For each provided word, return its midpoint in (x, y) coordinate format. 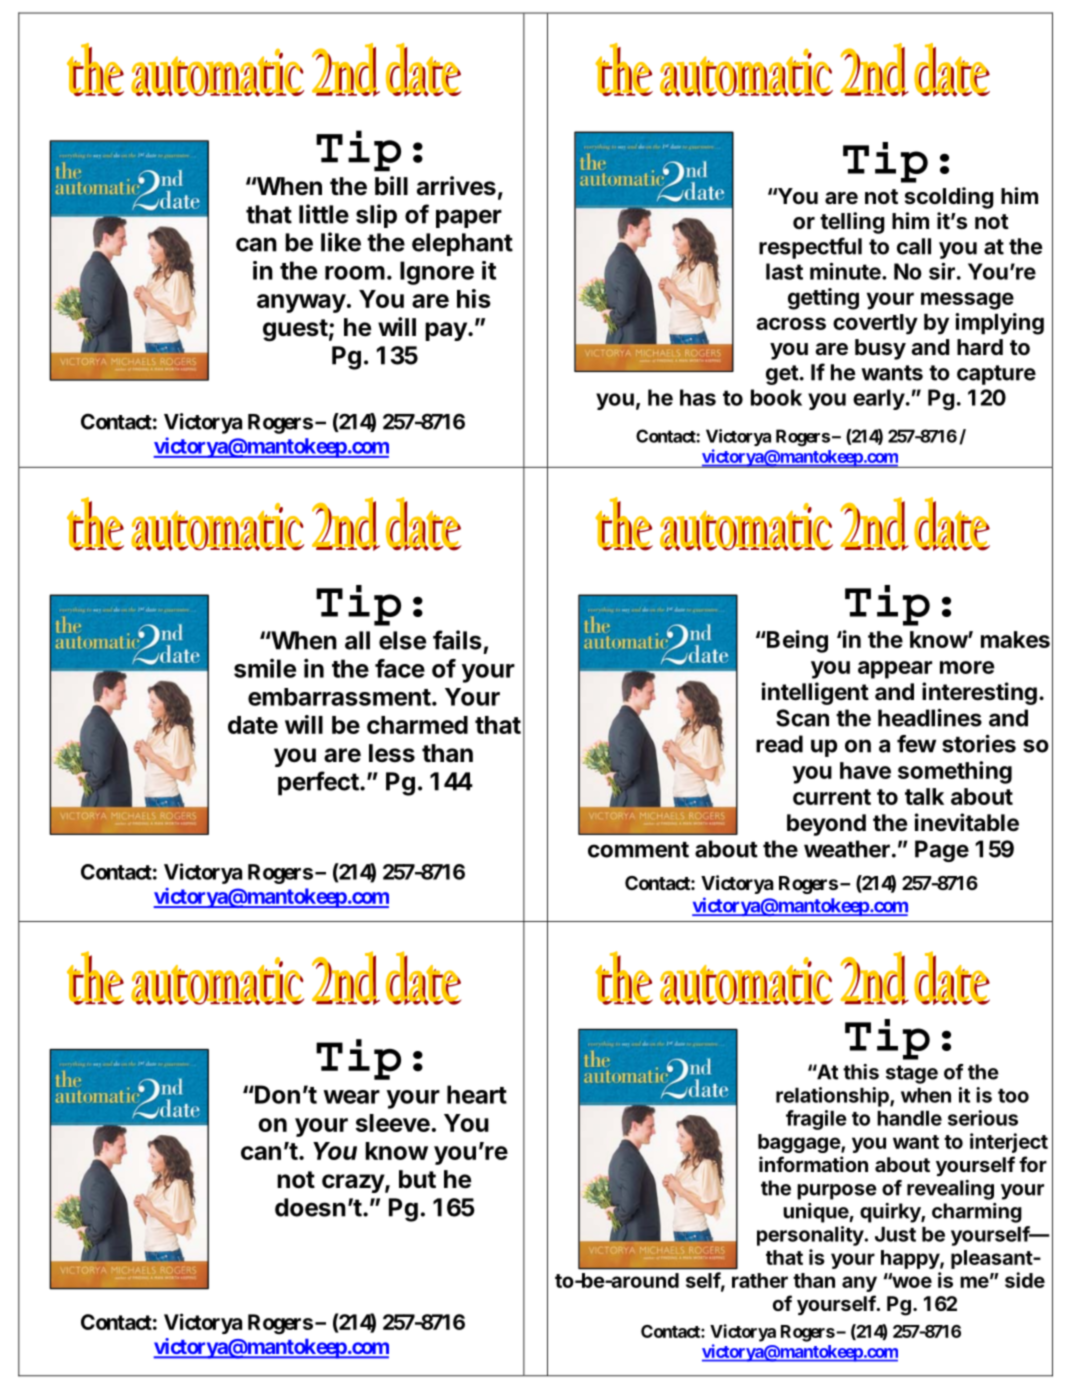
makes (1015, 639)
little (324, 214)
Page (942, 851)
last (784, 271)
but (417, 1179)
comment (638, 850)
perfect (318, 783)
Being (796, 641)
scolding (949, 198)
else (402, 640)
